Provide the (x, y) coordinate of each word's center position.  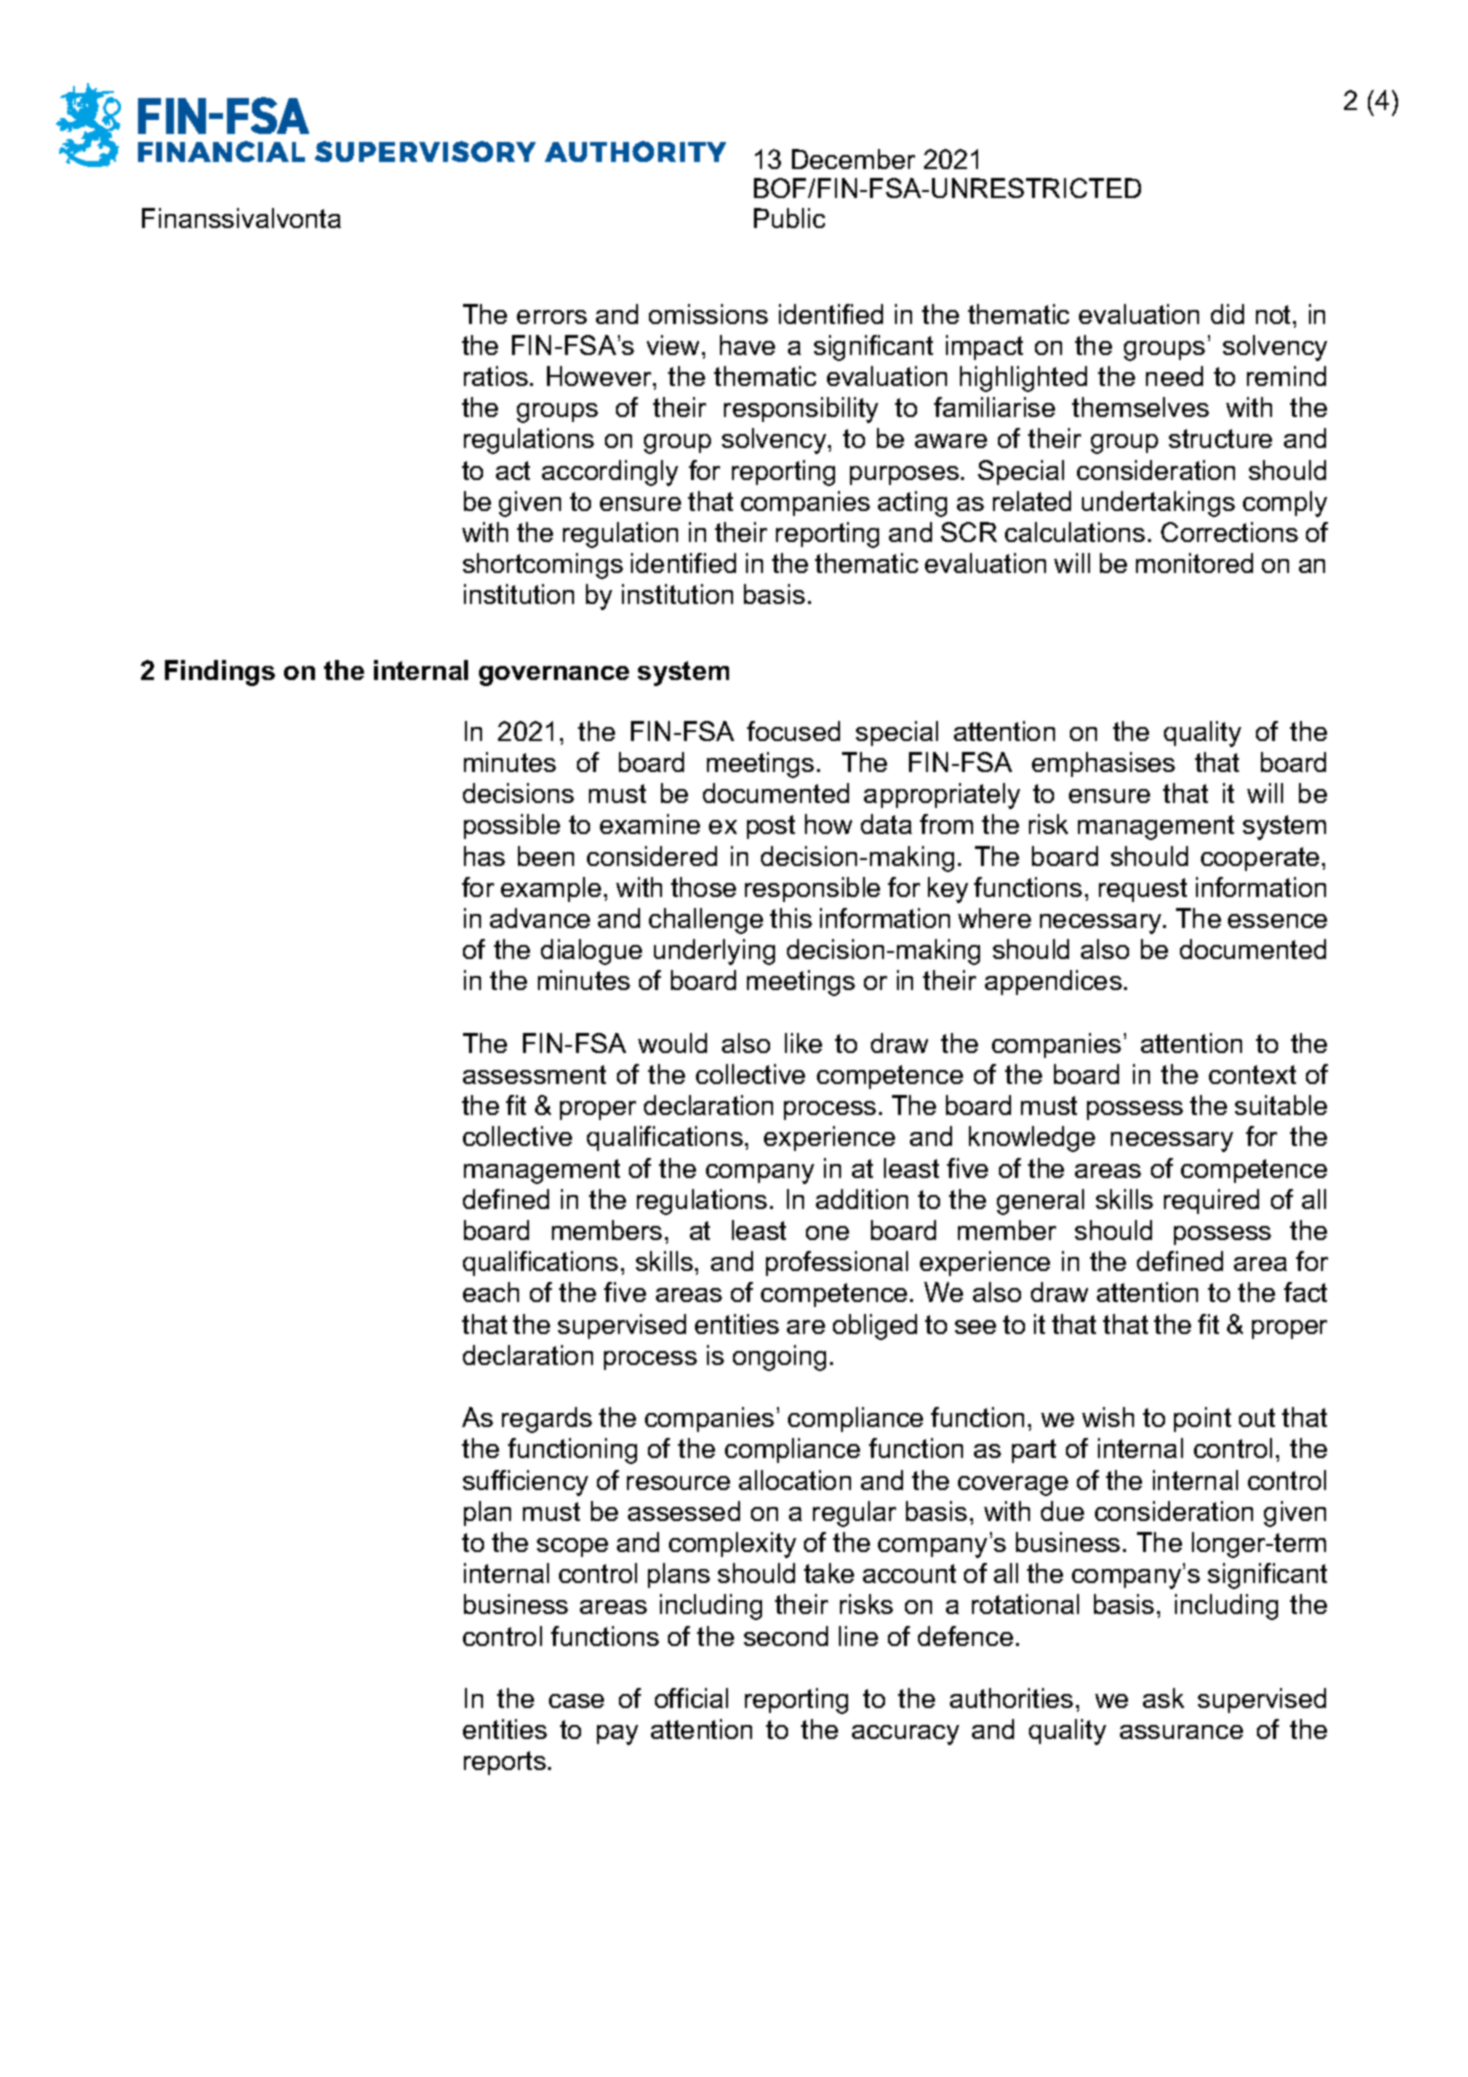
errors (552, 317)
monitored (1194, 563)
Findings (220, 673)
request (1143, 890)
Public (789, 218)
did (1227, 314)
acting (912, 504)
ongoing (779, 1358)
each (491, 1292)
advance (540, 918)
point (1202, 1419)
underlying (714, 952)
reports (505, 1763)
